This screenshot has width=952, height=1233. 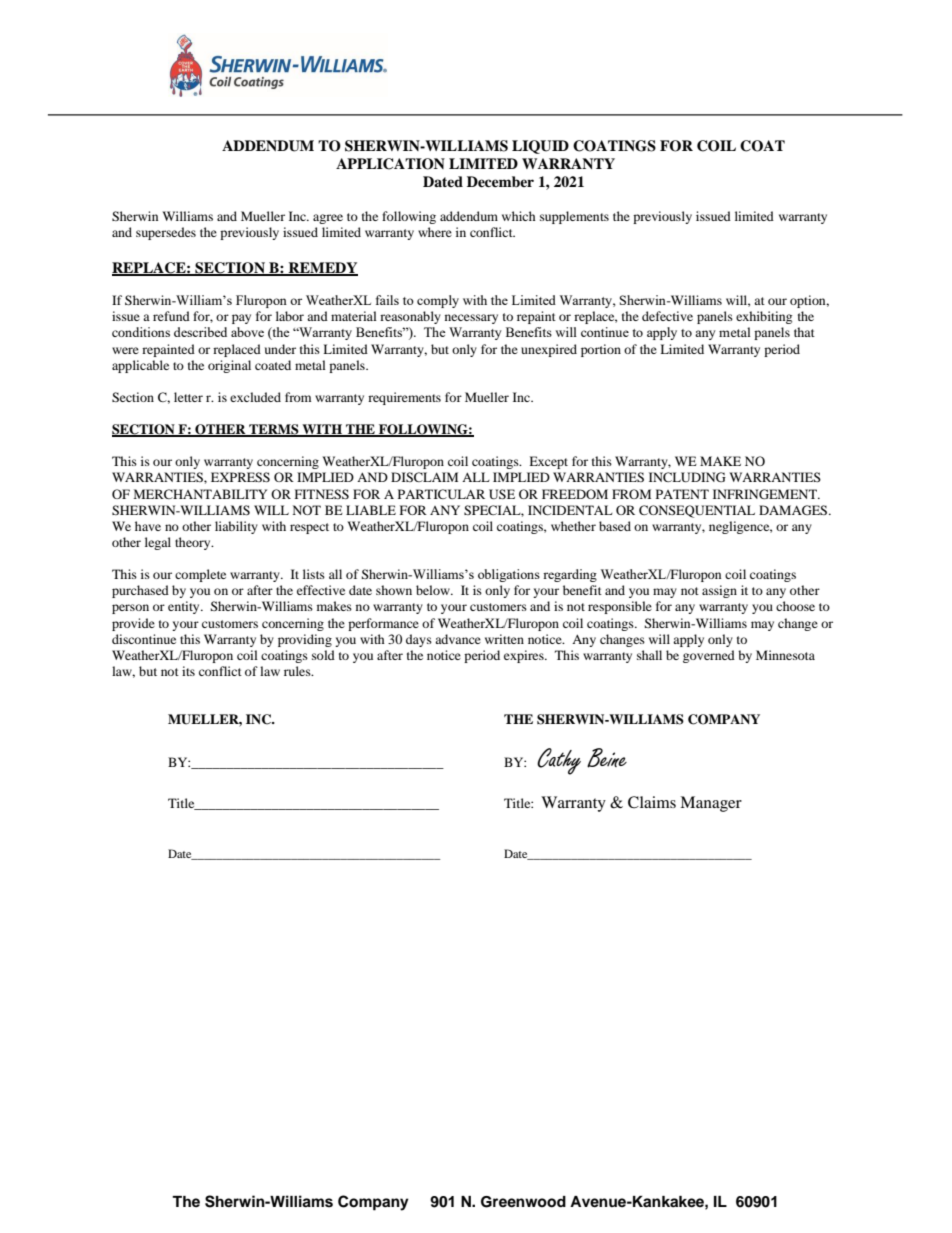 What do you see at coordinates (166, 233) in the screenshot?
I see `supersedes` at bounding box center [166, 233].
